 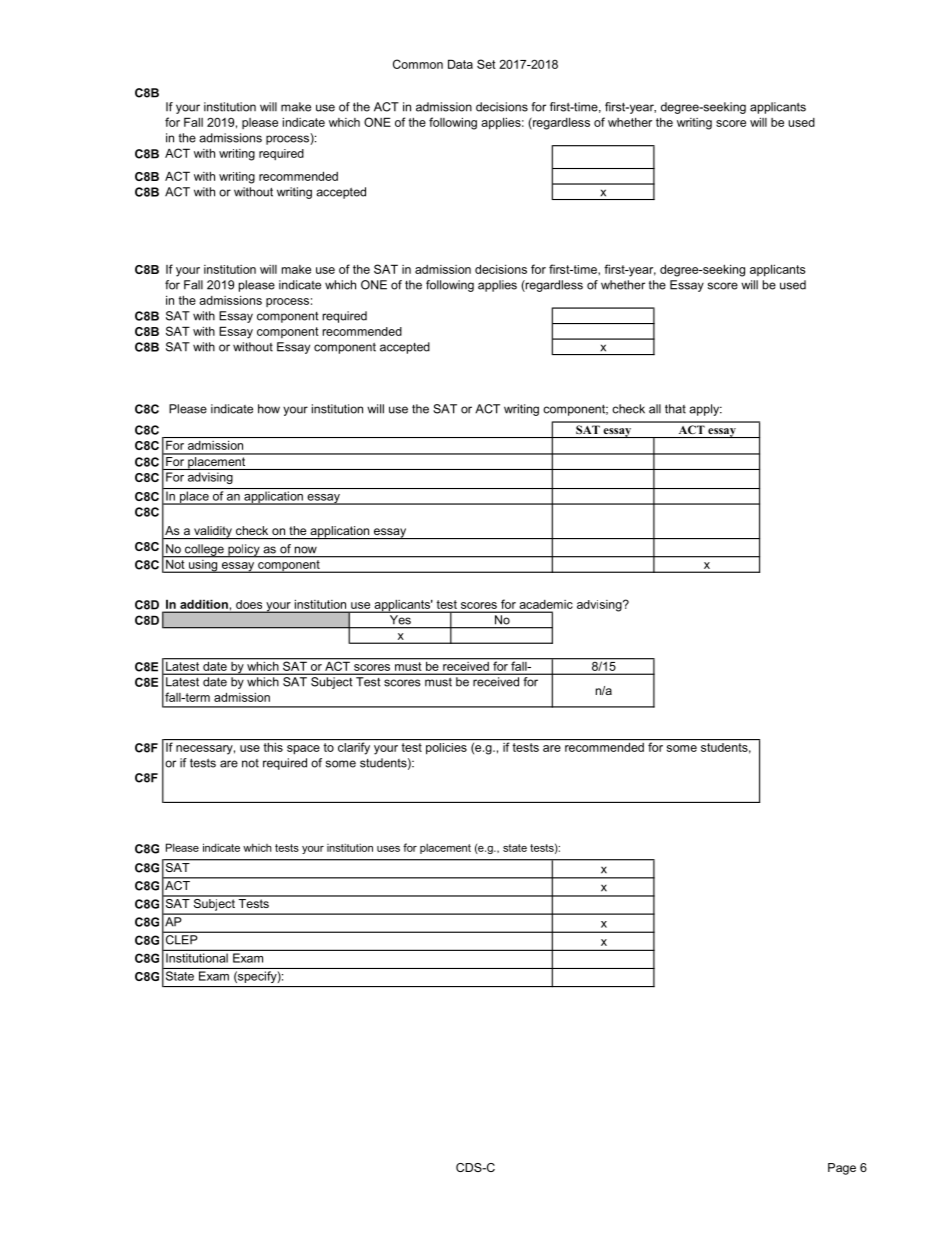 I want to click on apply, so click(x=705, y=410).
